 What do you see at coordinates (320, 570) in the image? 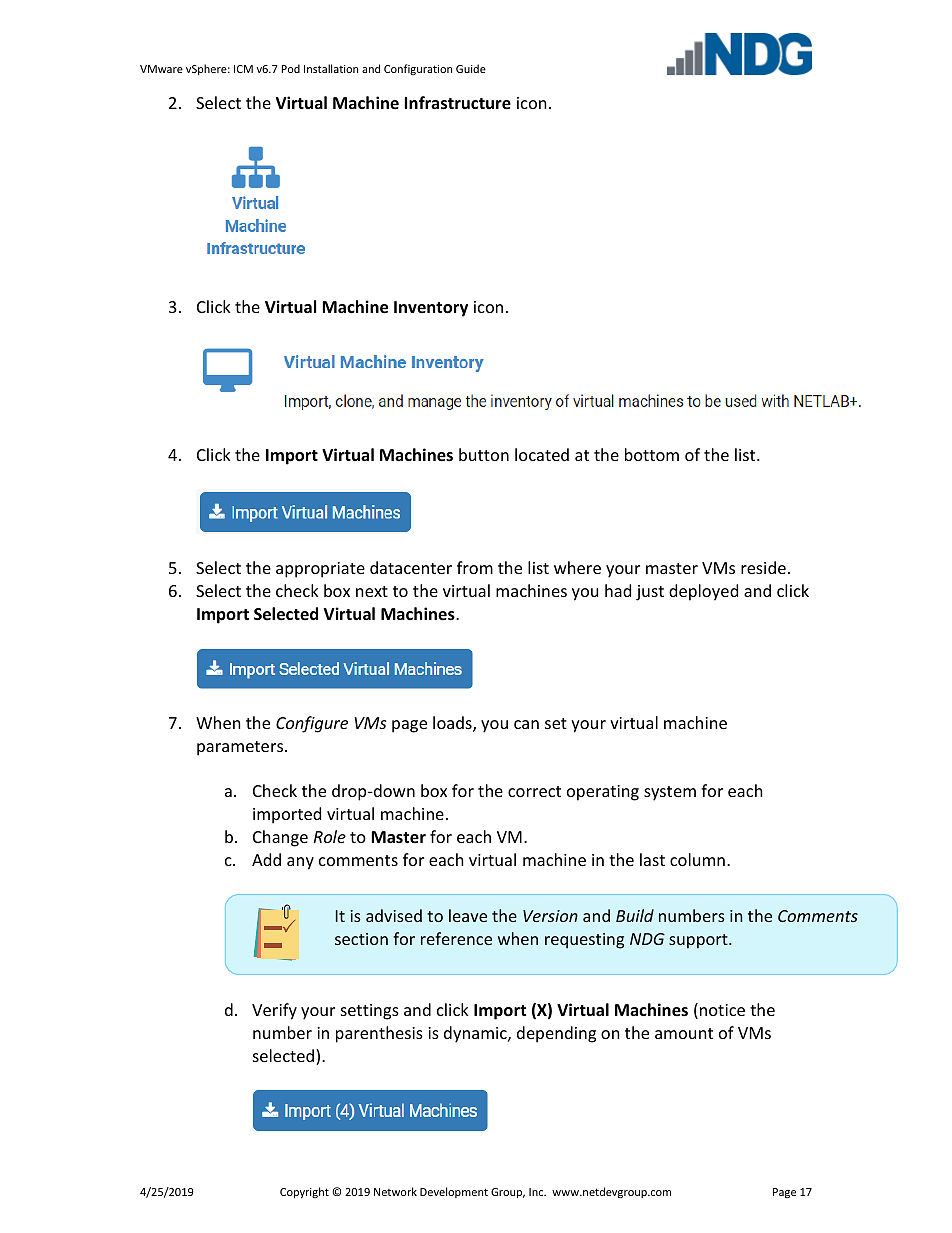
I see `appropriate` at bounding box center [320, 570].
